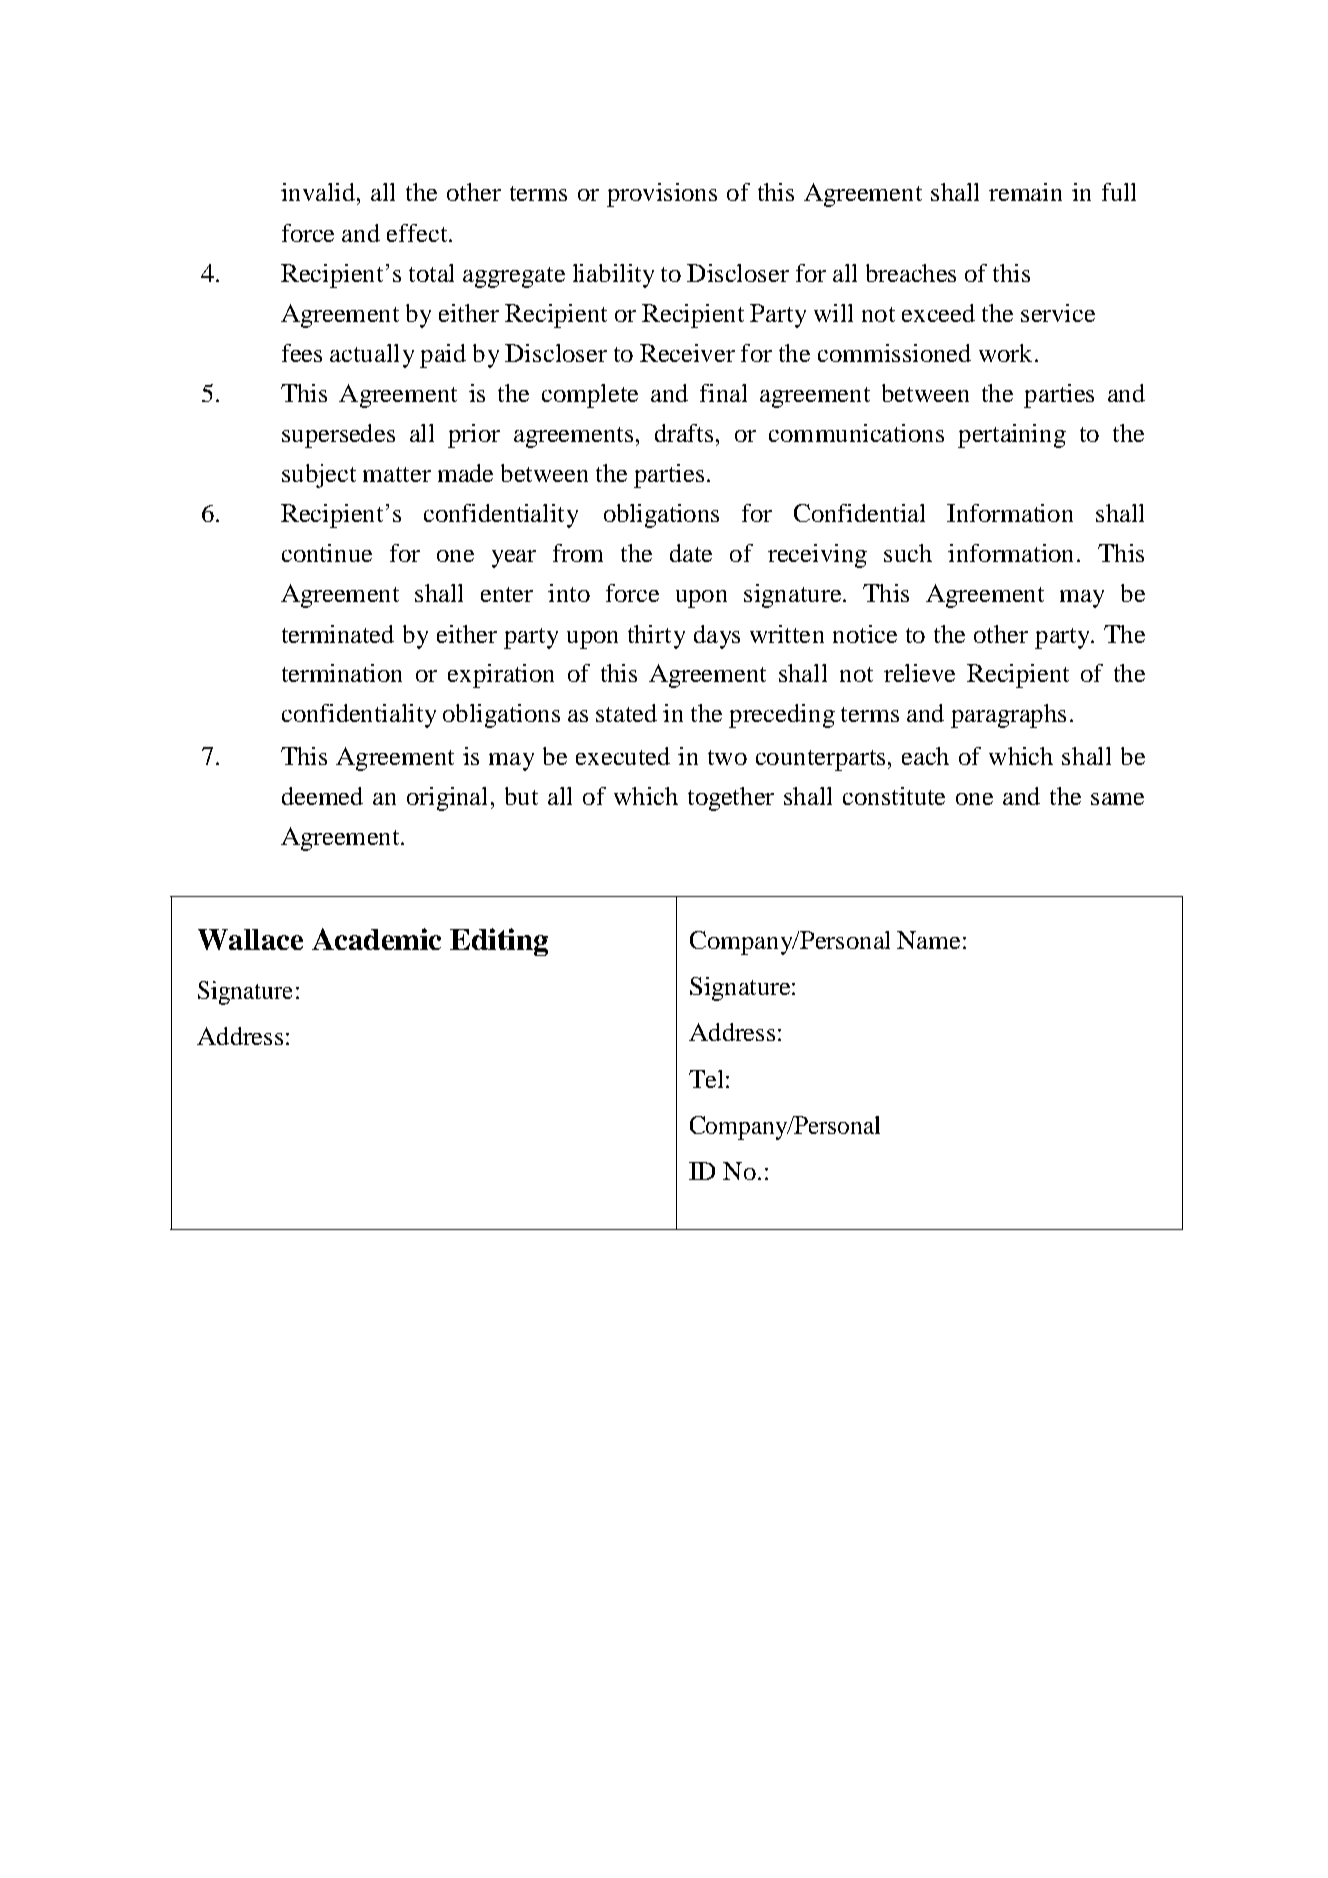  I want to click on invalid, so click(318, 192).
